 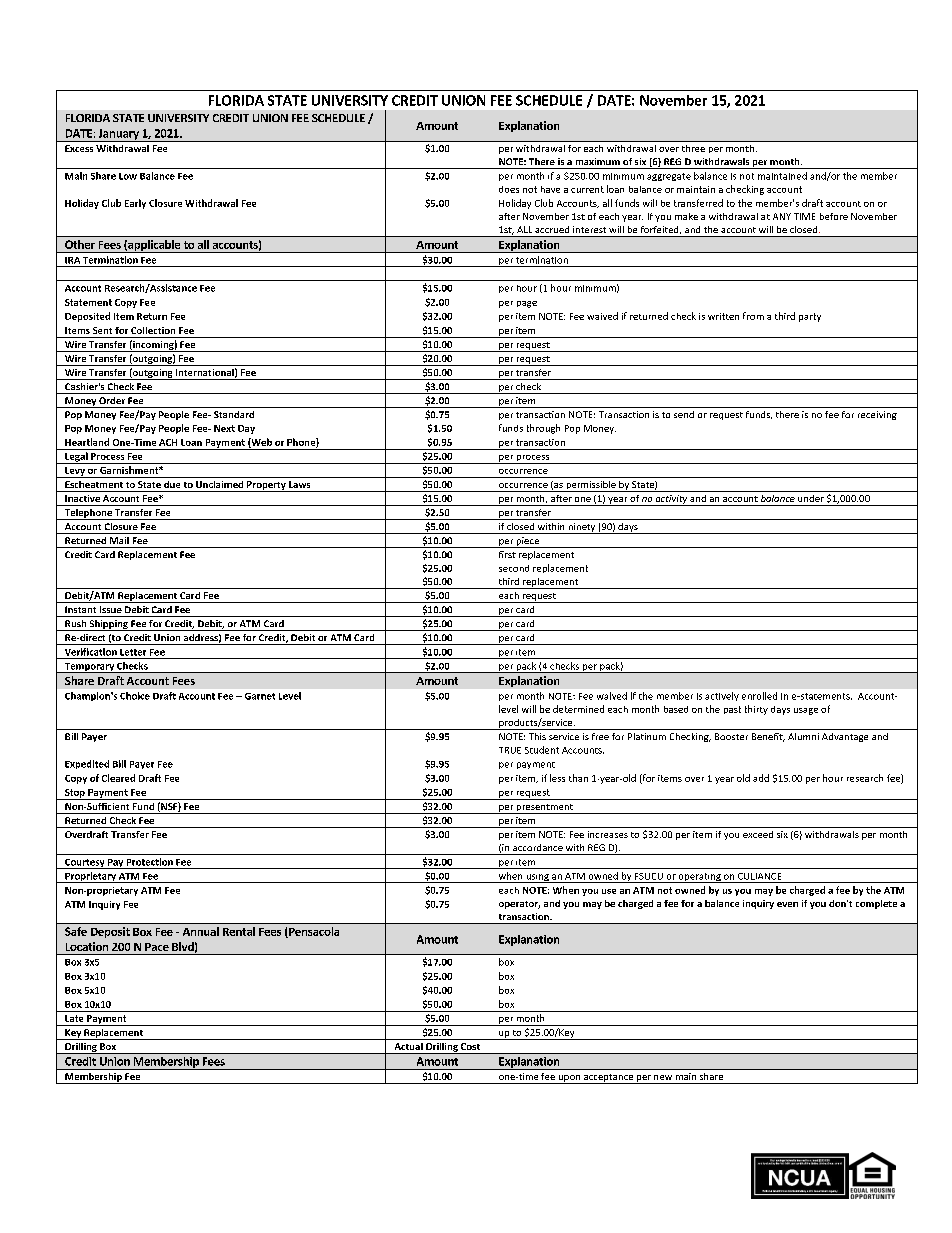 I want to click on Cleared, so click(x=118, y=778).
